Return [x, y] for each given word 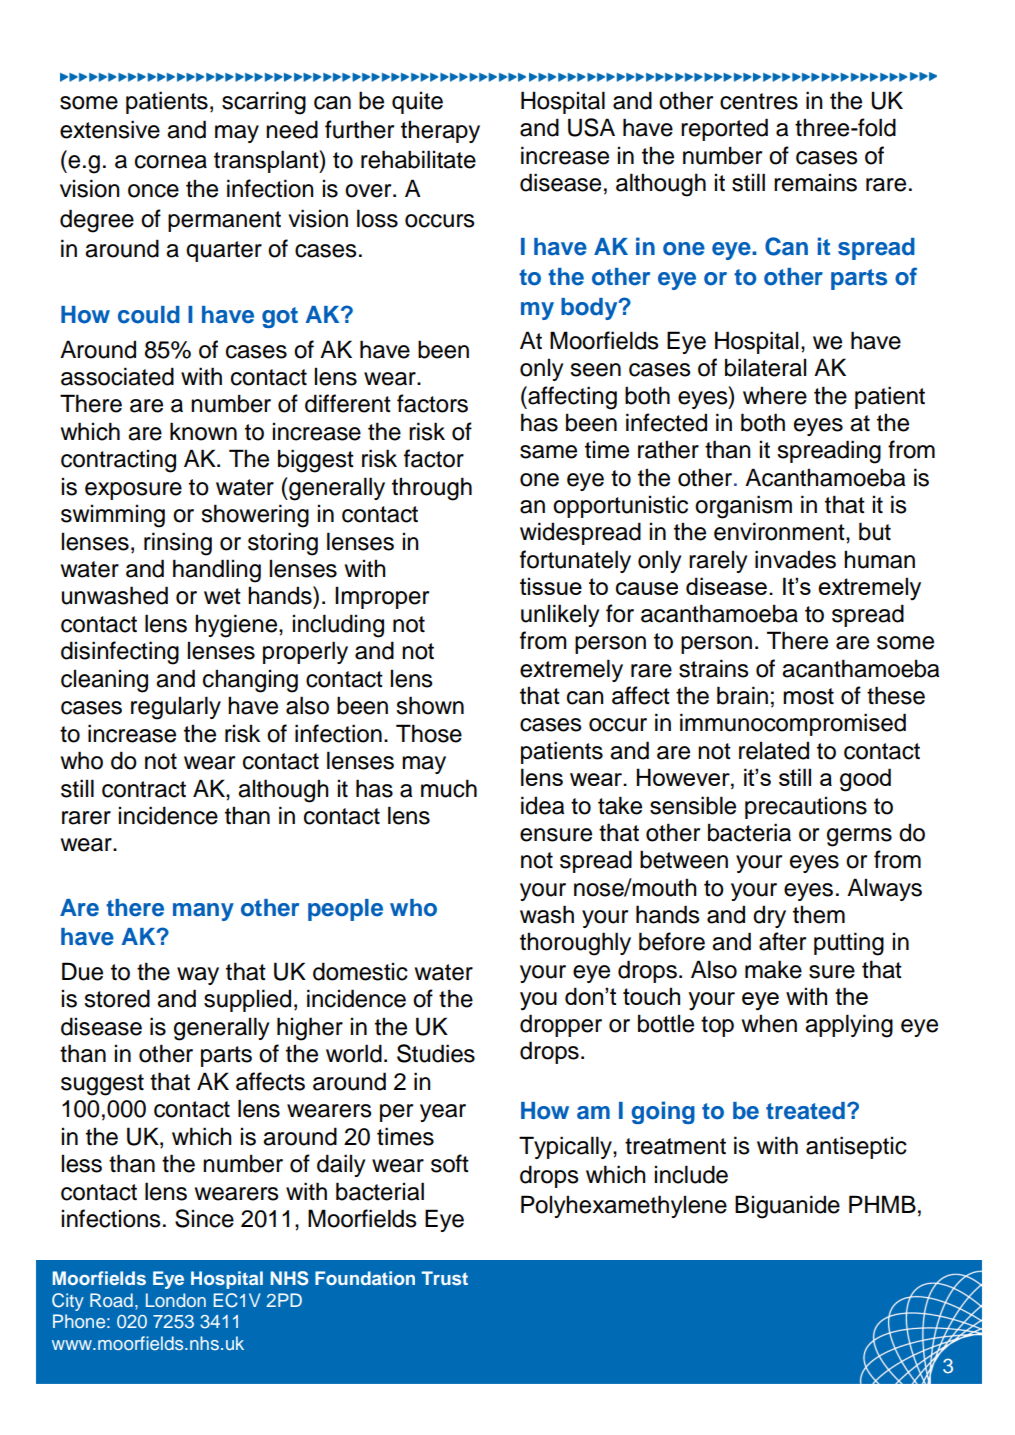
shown [430, 705]
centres [759, 101]
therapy [440, 131]
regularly [176, 708]
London [176, 1300]
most [808, 696]
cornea [171, 162]
